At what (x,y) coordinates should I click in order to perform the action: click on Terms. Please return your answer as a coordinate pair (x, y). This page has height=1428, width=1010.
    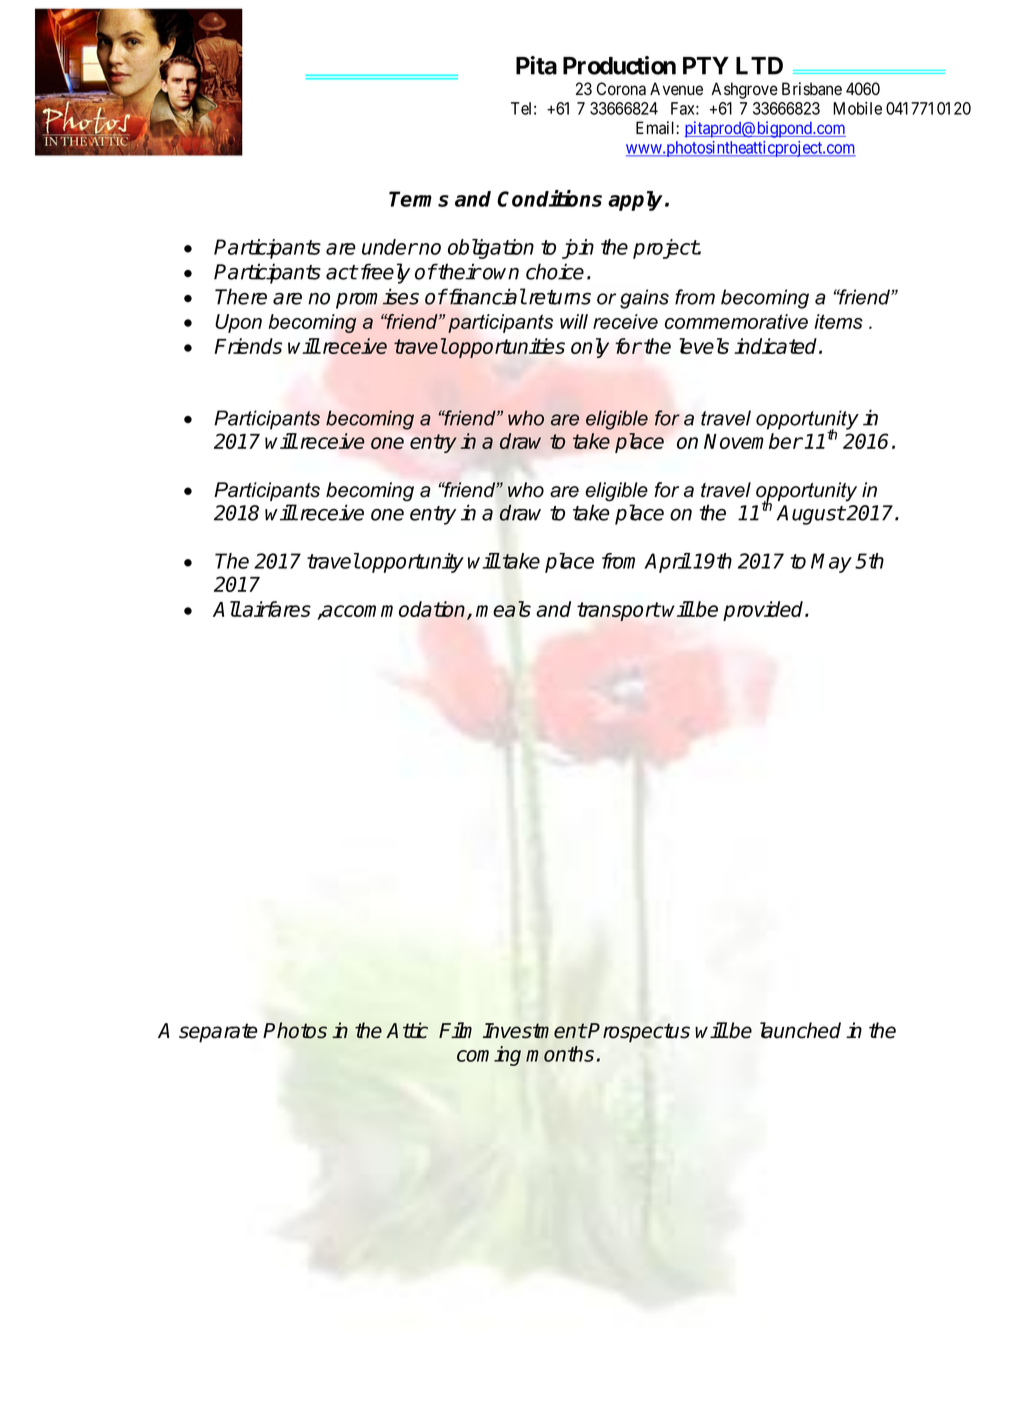
    Looking at the image, I should click on (419, 199).
